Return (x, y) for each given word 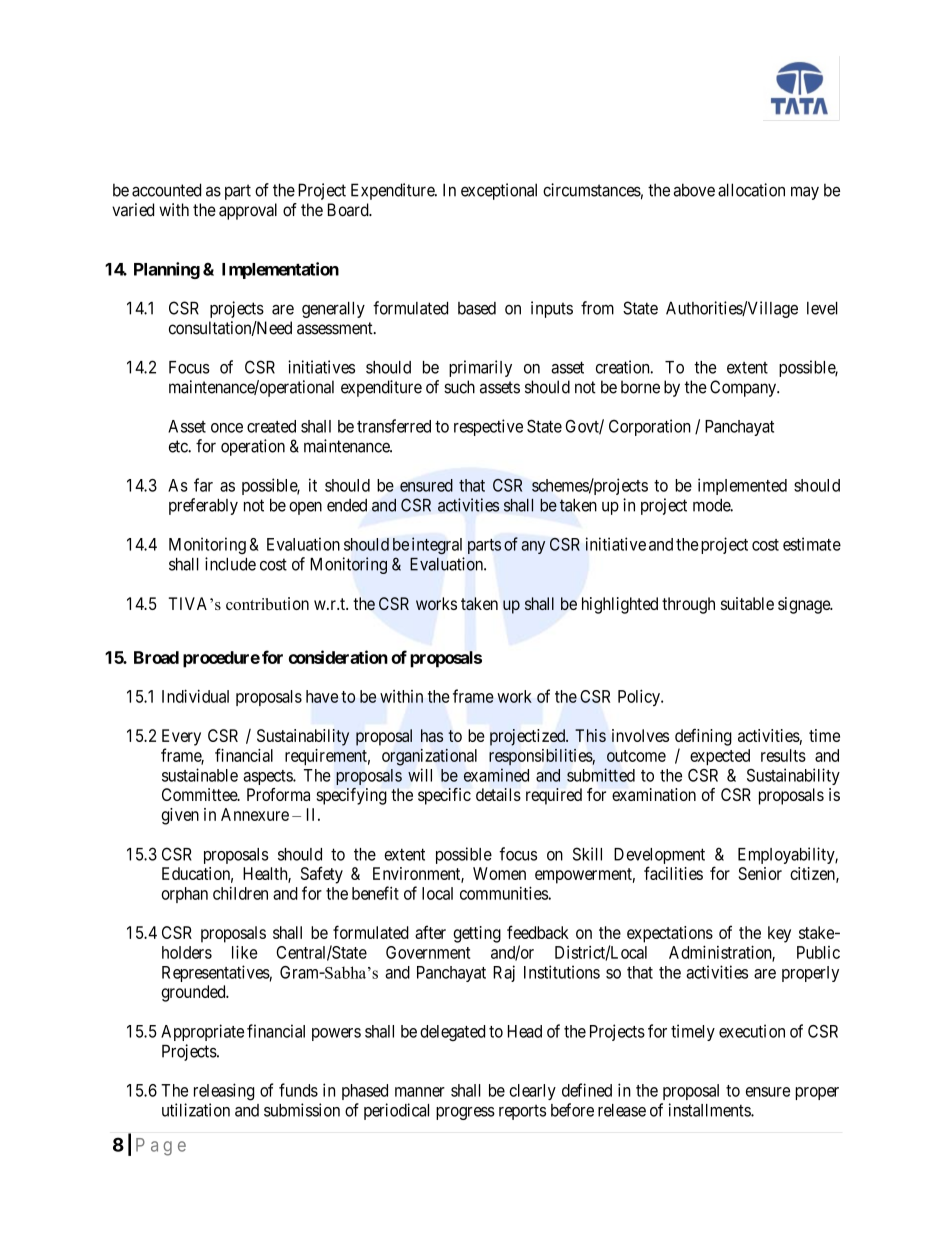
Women (499, 873)
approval (248, 211)
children (240, 893)
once (227, 428)
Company (744, 388)
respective (488, 427)
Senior (760, 873)
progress (465, 1113)
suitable (747, 603)
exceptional (499, 191)
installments (710, 1110)
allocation (751, 190)
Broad (156, 657)
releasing (224, 1092)
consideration (338, 657)
